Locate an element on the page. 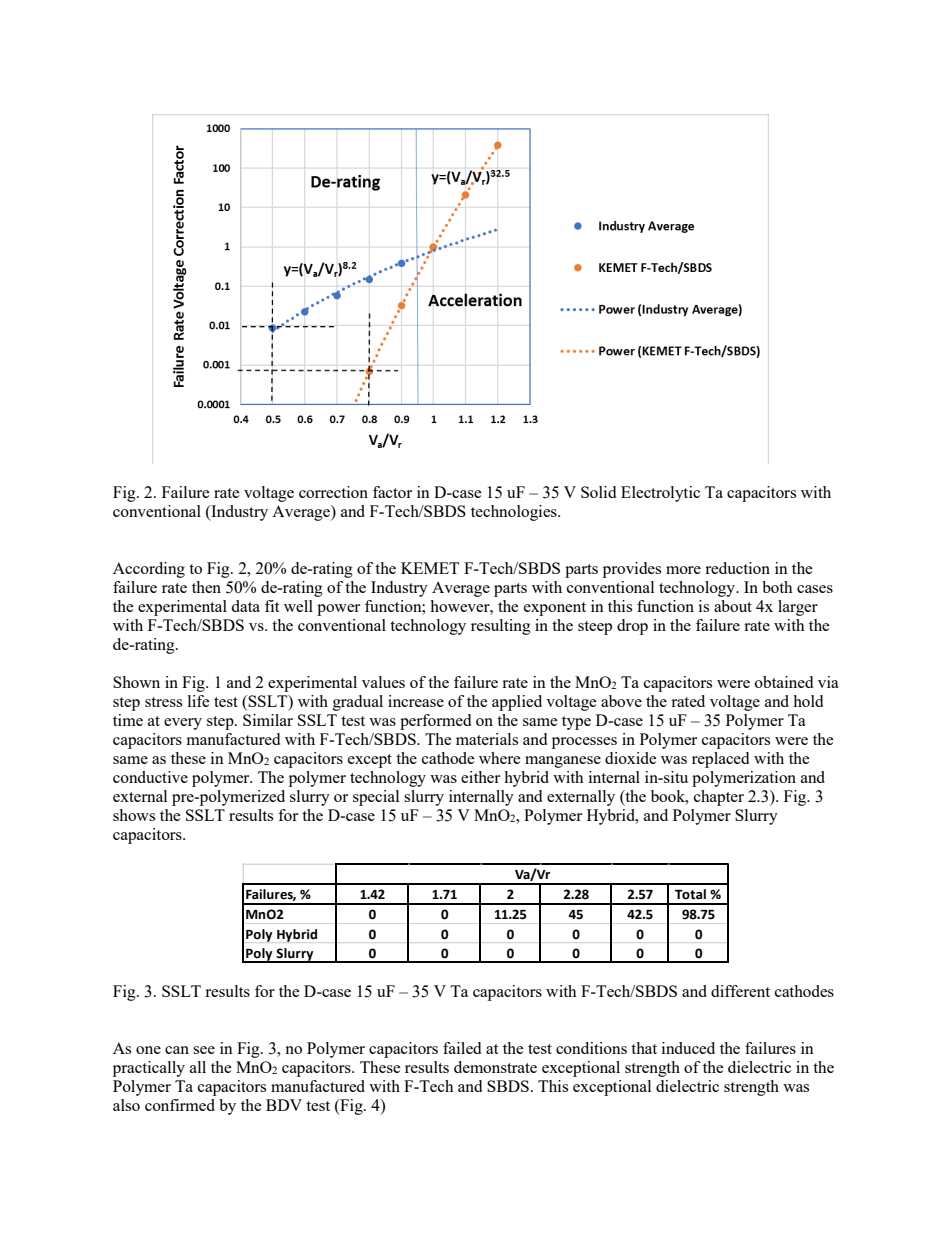 The image size is (952, 1233). shows is located at coordinates (134, 815).
